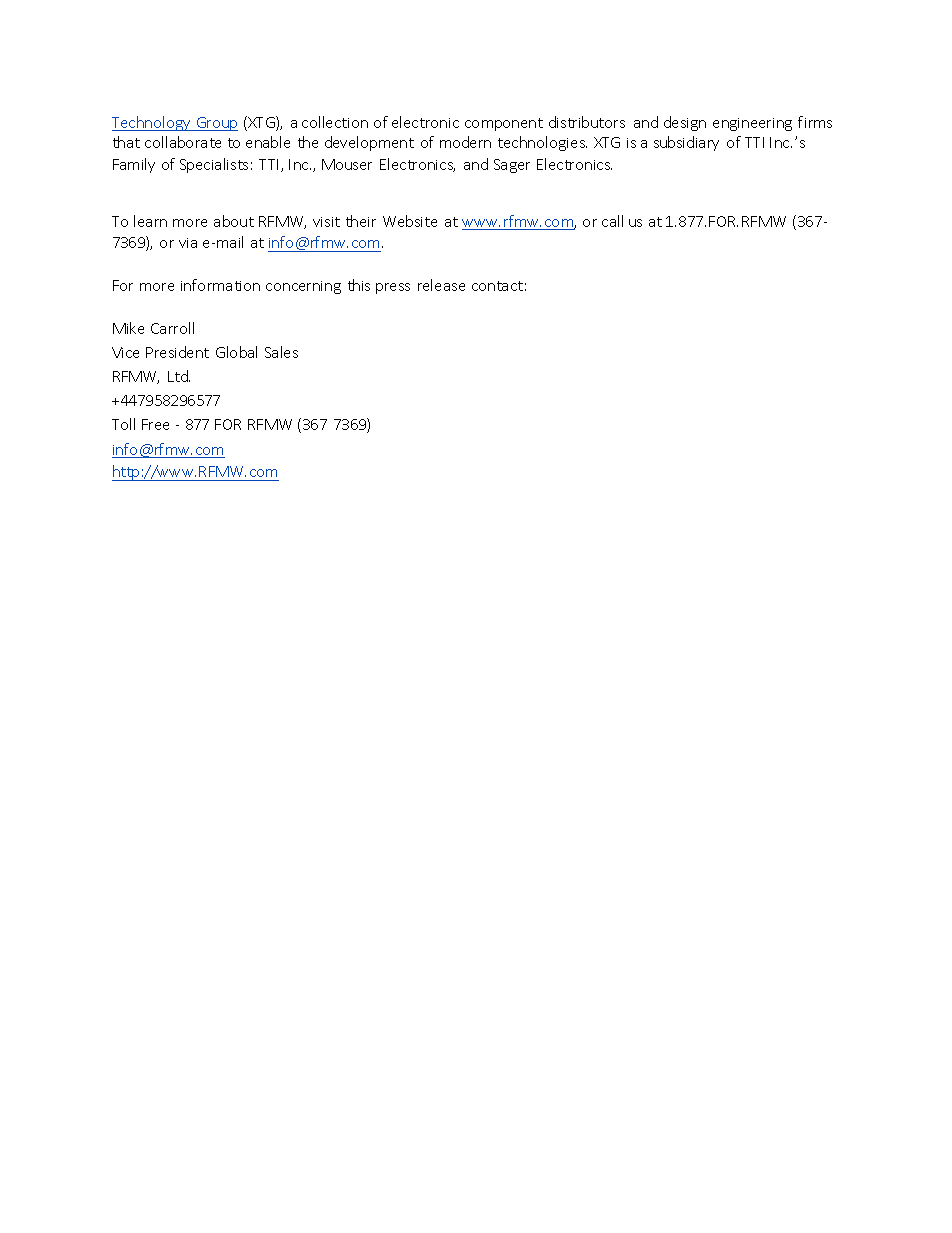 The width and height of the screenshot is (952, 1233). I want to click on Sales, so click(281, 352).
